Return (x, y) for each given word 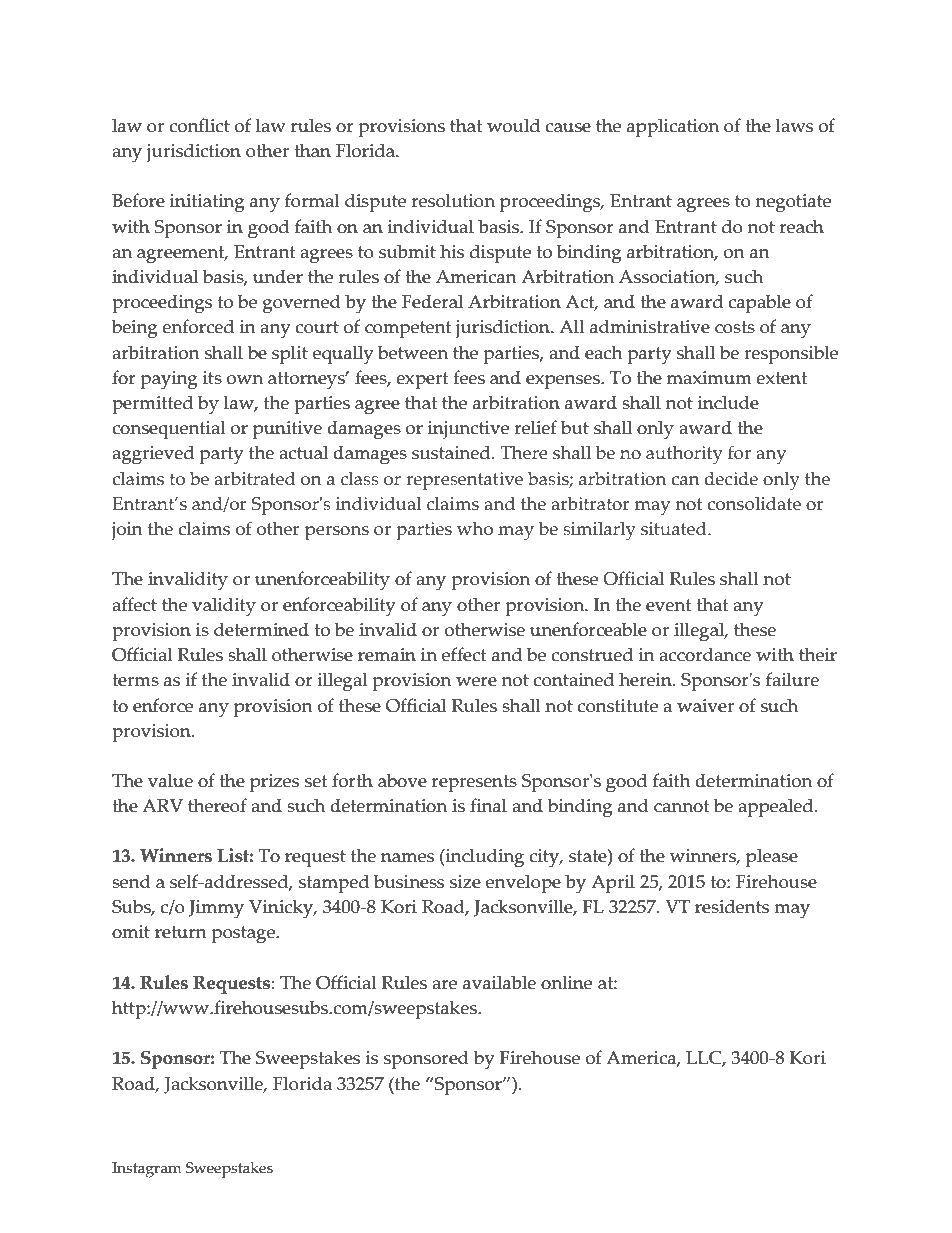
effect (464, 654)
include (728, 402)
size (465, 882)
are (444, 985)
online (566, 982)
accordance (705, 654)
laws (794, 125)
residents (732, 906)
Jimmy (216, 909)
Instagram (146, 1170)
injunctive (468, 430)
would (513, 125)
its (212, 378)
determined (261, 629)
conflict (199, 125)
